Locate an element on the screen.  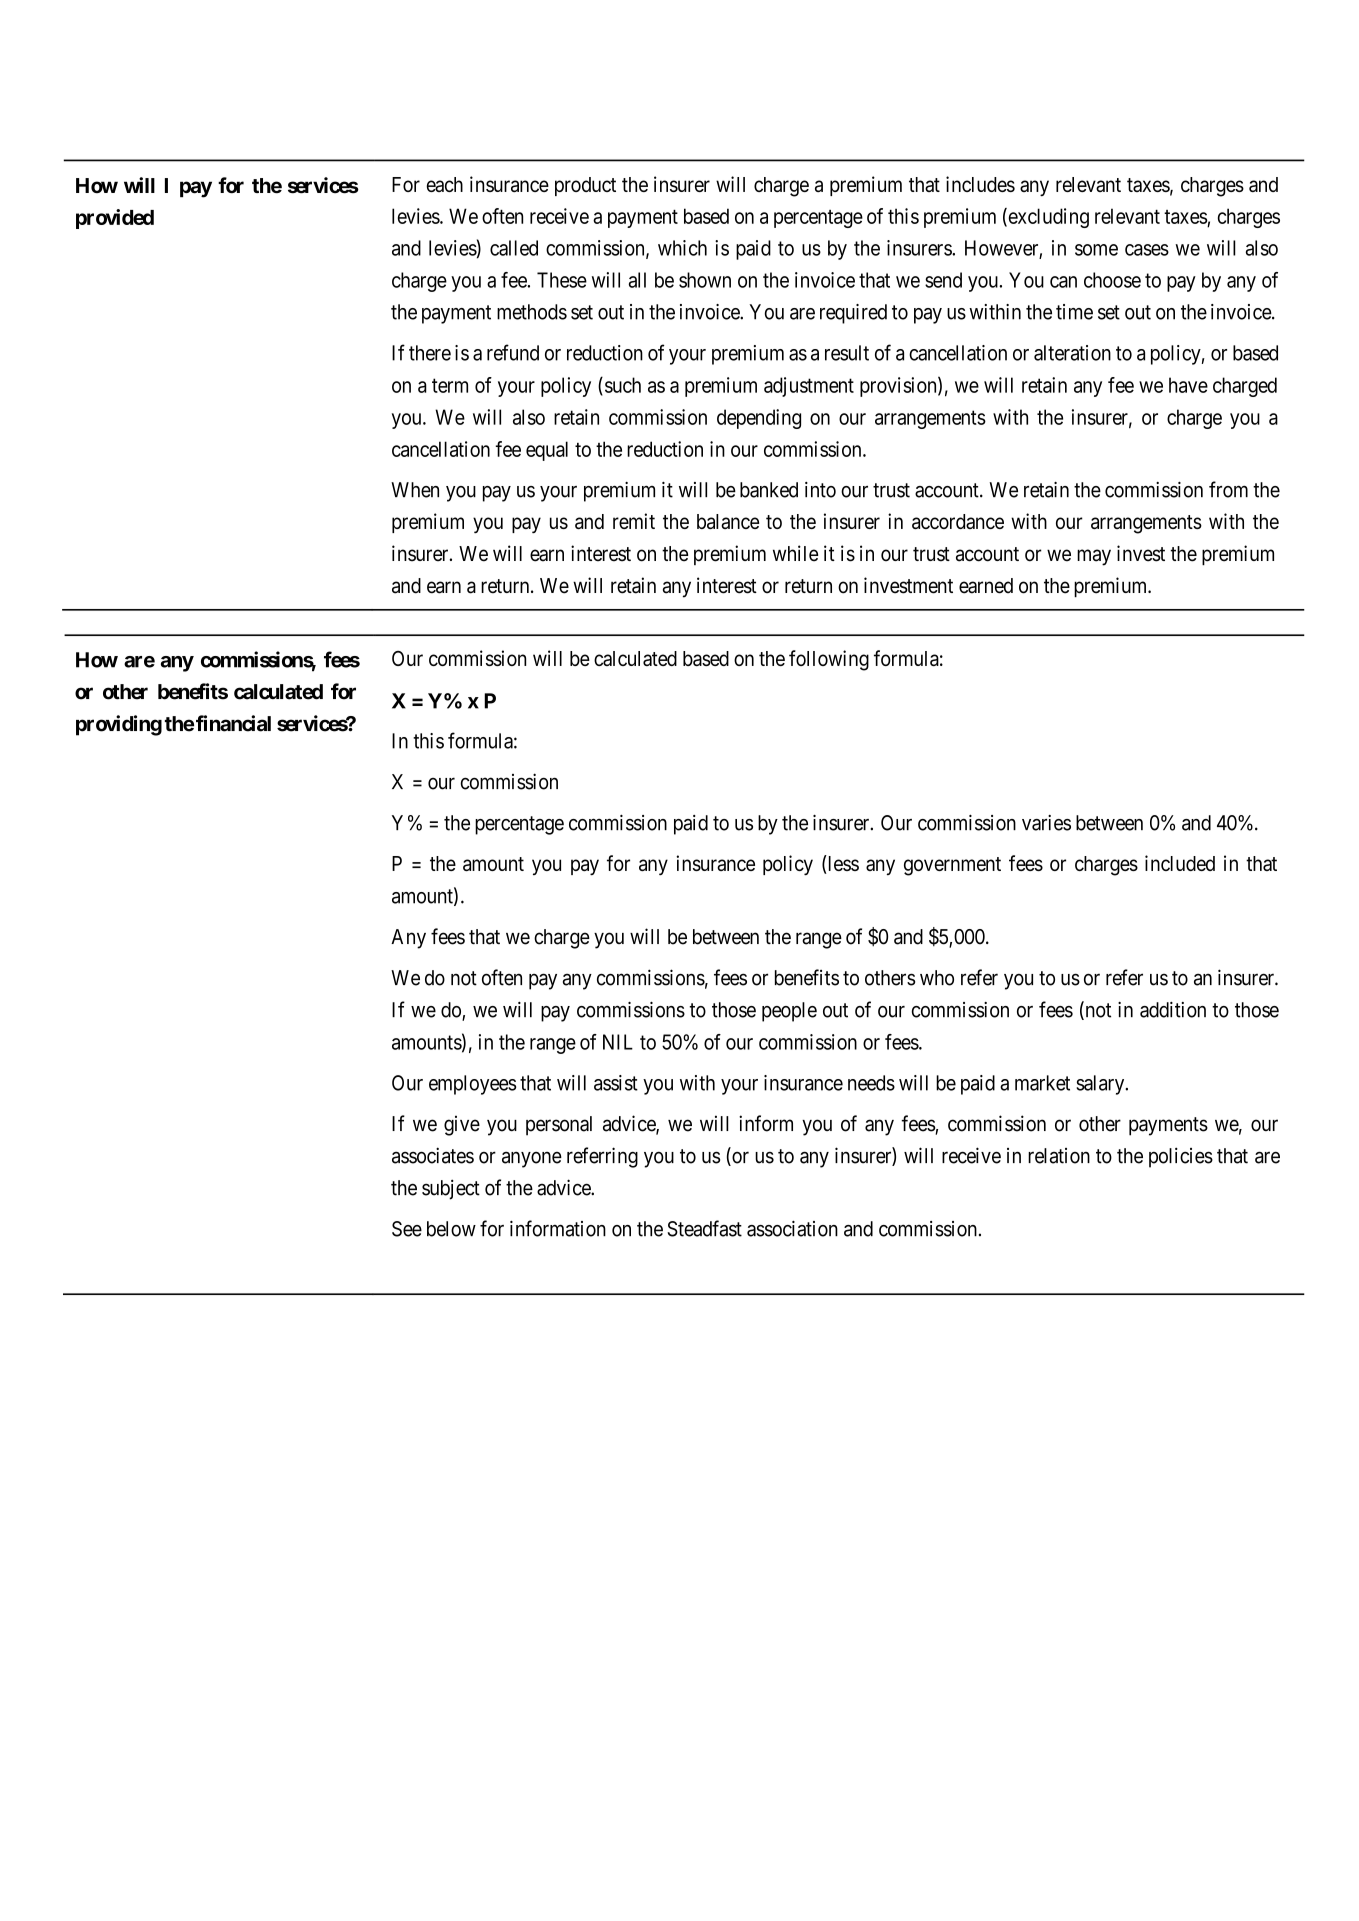
which is located at coordinates (682, 248).
